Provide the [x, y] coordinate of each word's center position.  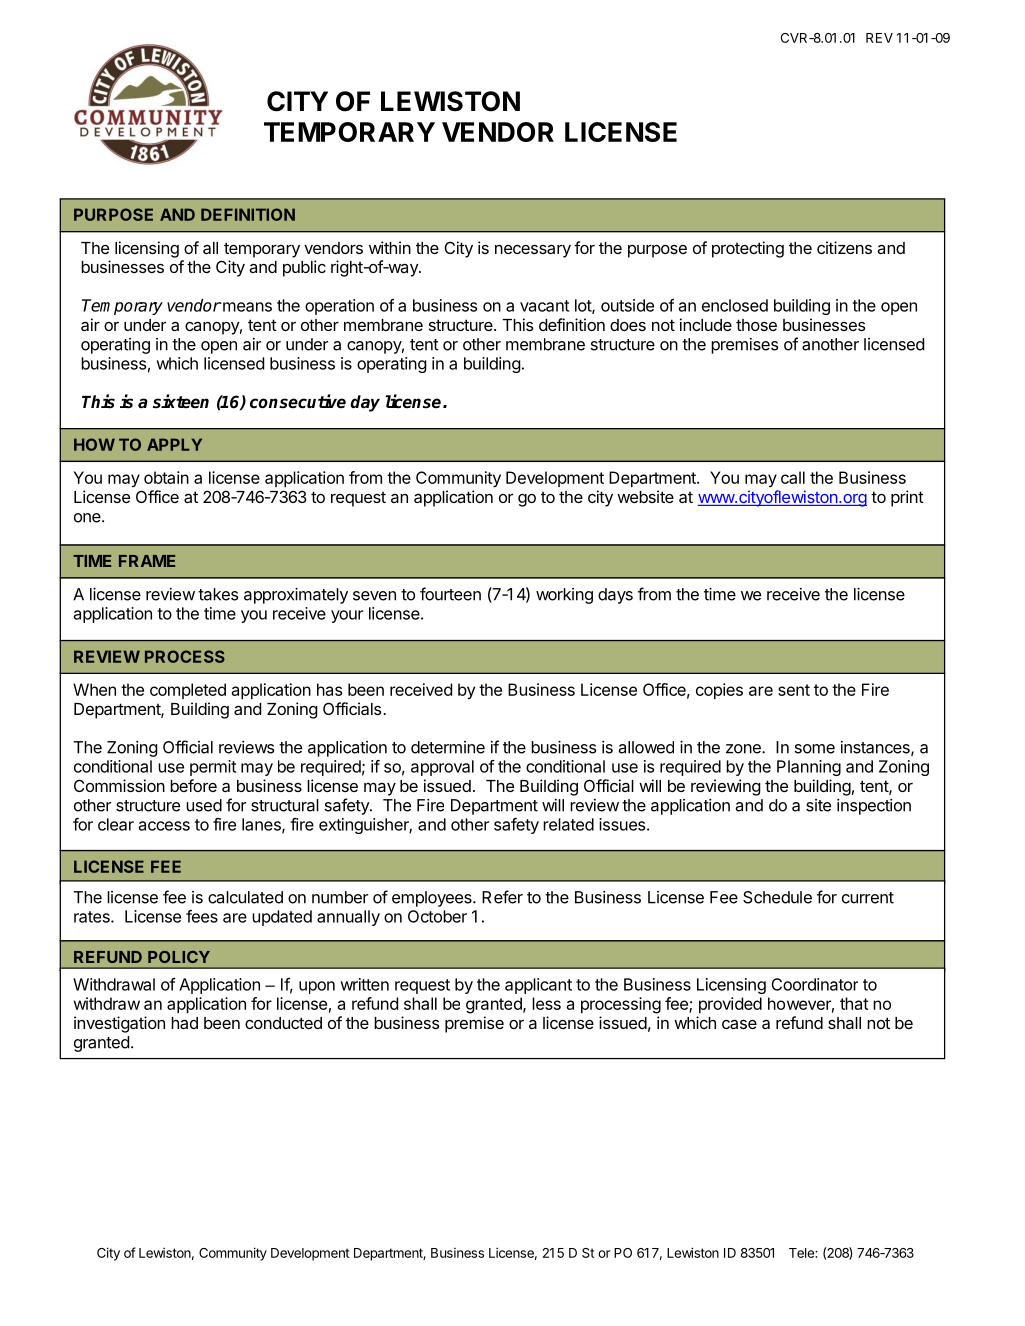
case [739, 1024]
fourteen [450, 594]
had [184, 1023]
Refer [502, 897]
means [246, 307]
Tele [802, 1253]
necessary [533, 251]
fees [202, 916]
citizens [844, 247]
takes [218, 594]
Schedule [777, 897]
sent [794, 690]
